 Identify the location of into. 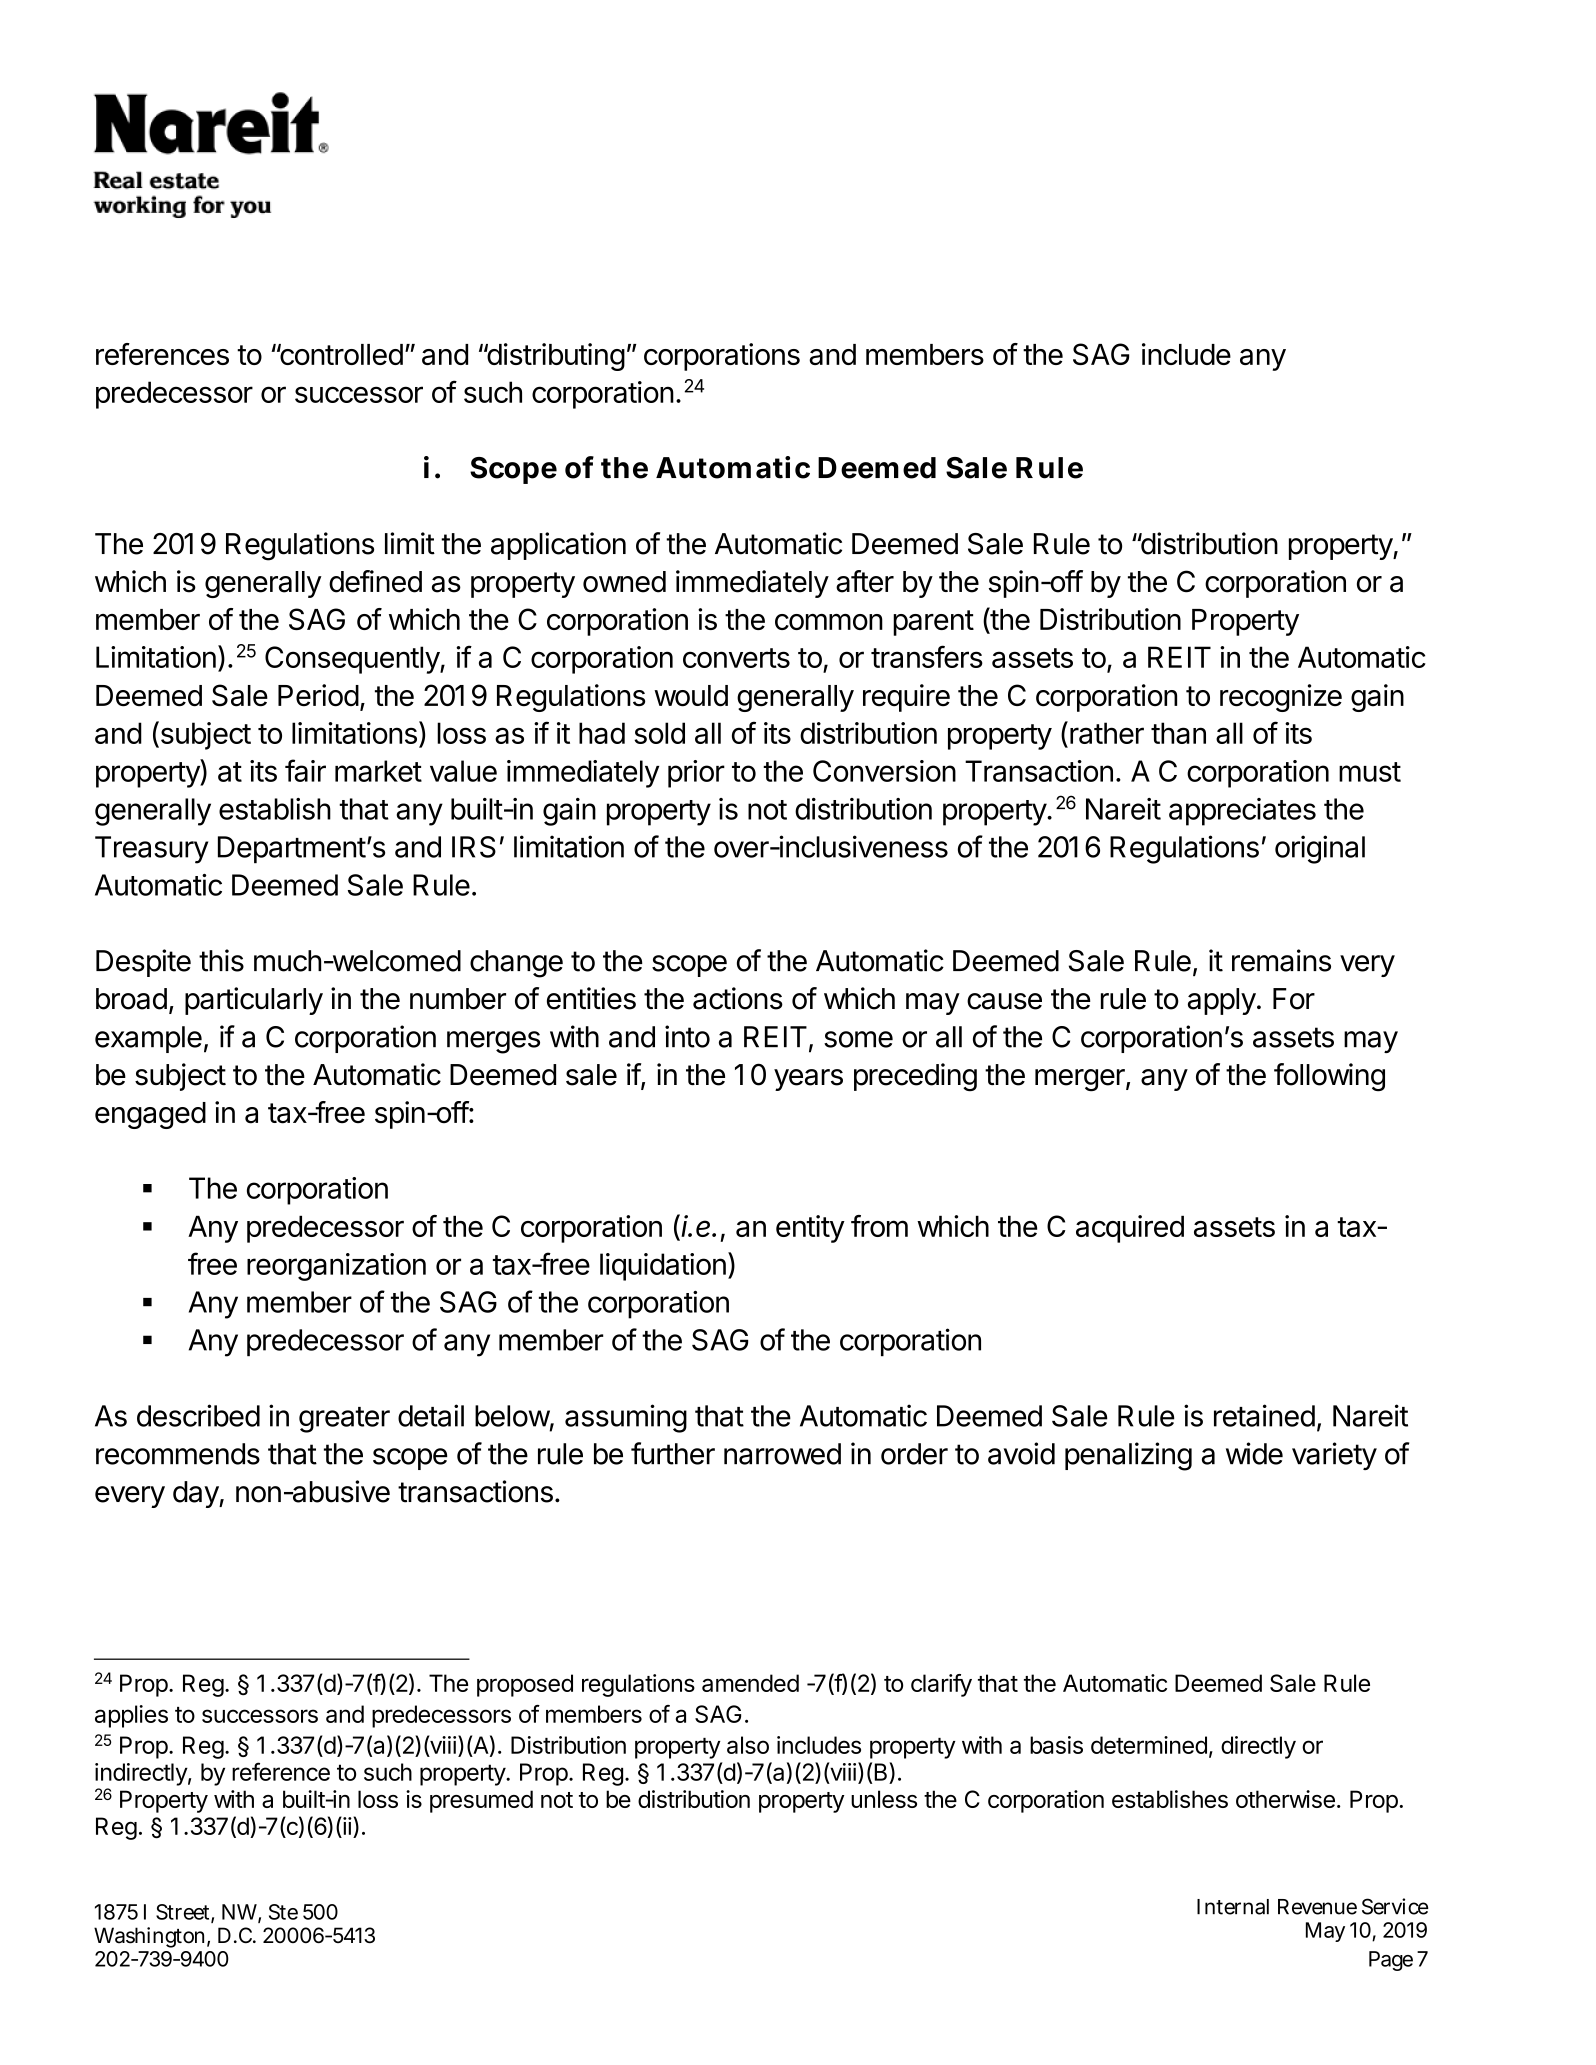
(687, 1036).
